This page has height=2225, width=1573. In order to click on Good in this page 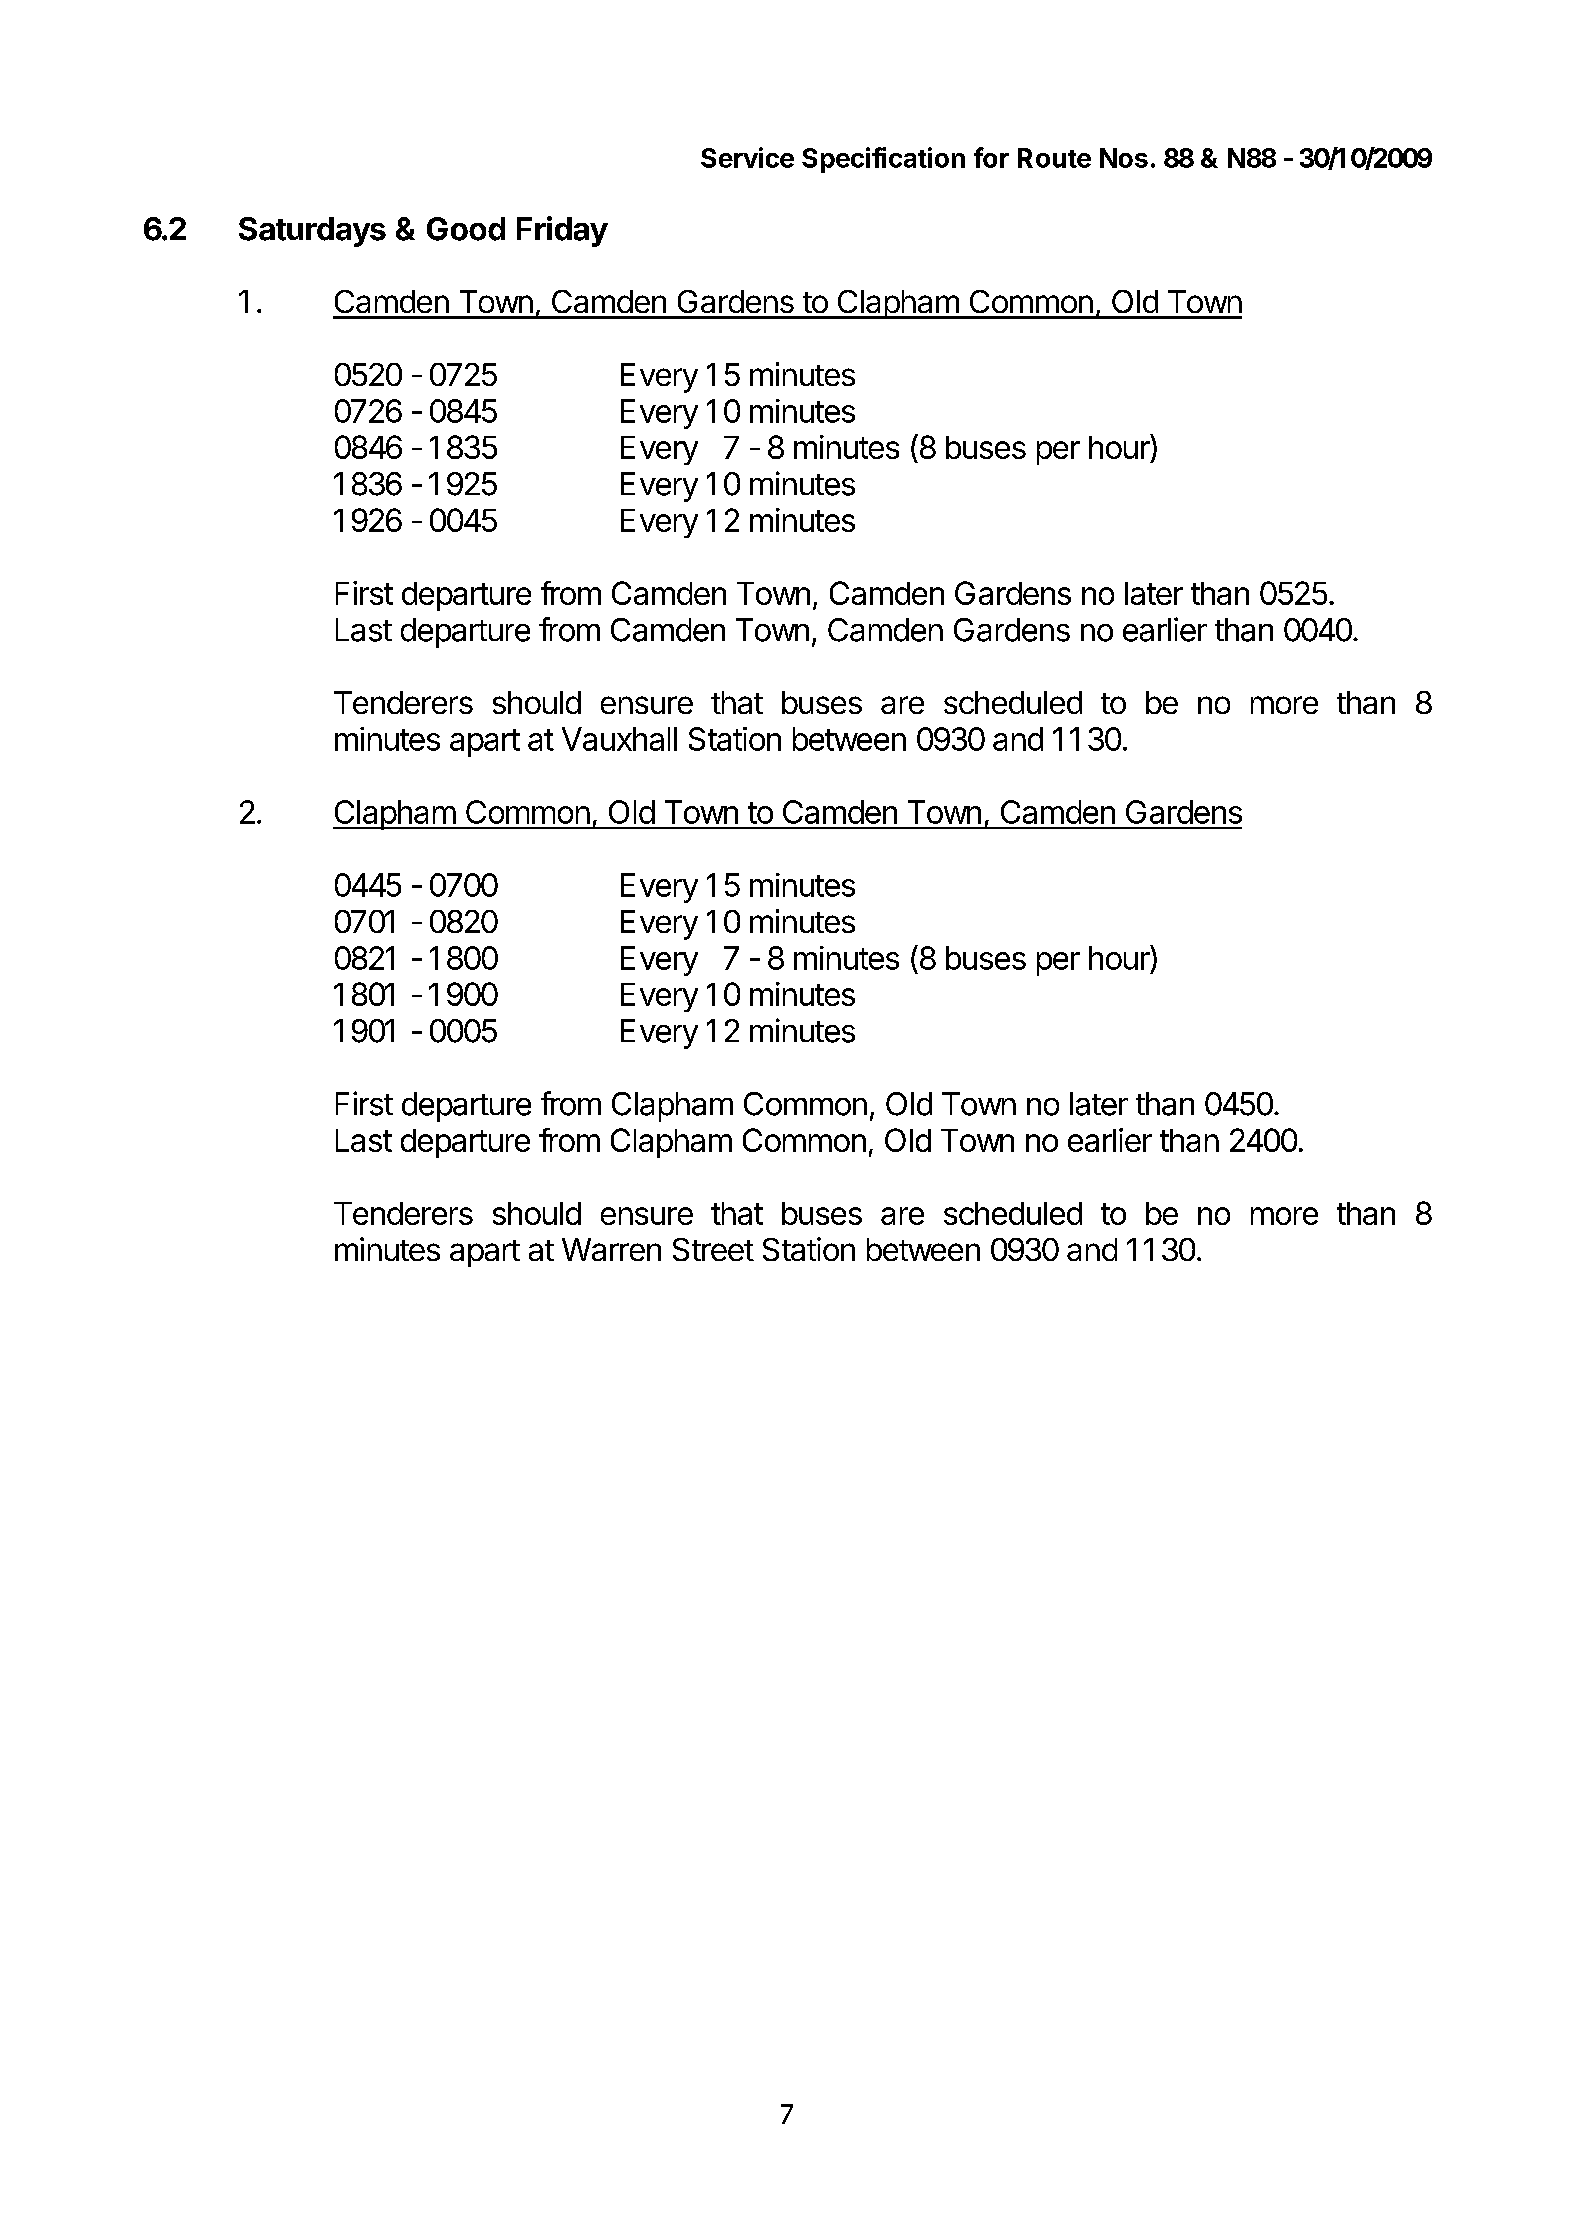, I will do `click(466, 229)`.
